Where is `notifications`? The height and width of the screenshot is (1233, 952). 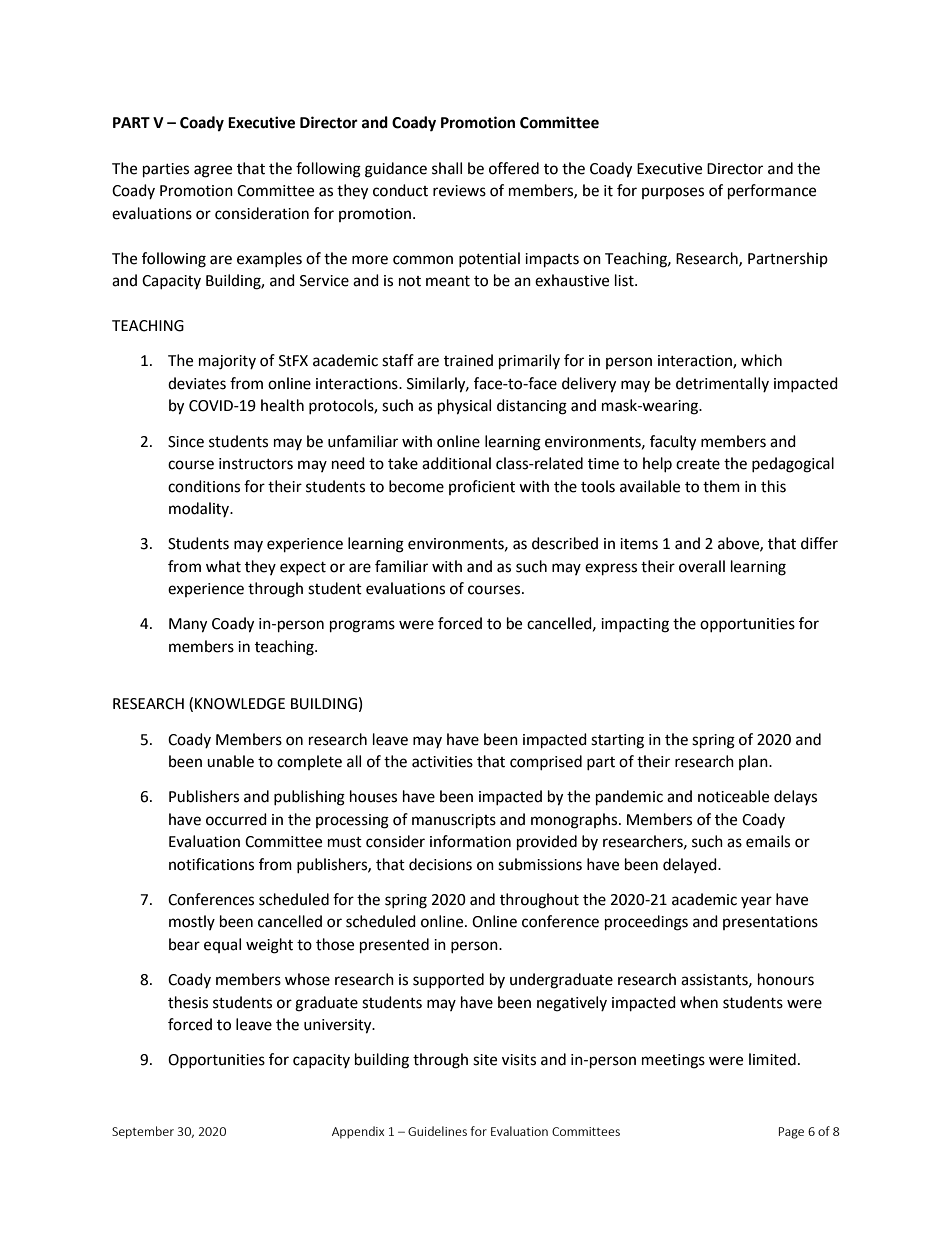 notifications is located at coordinates (211, 864).
